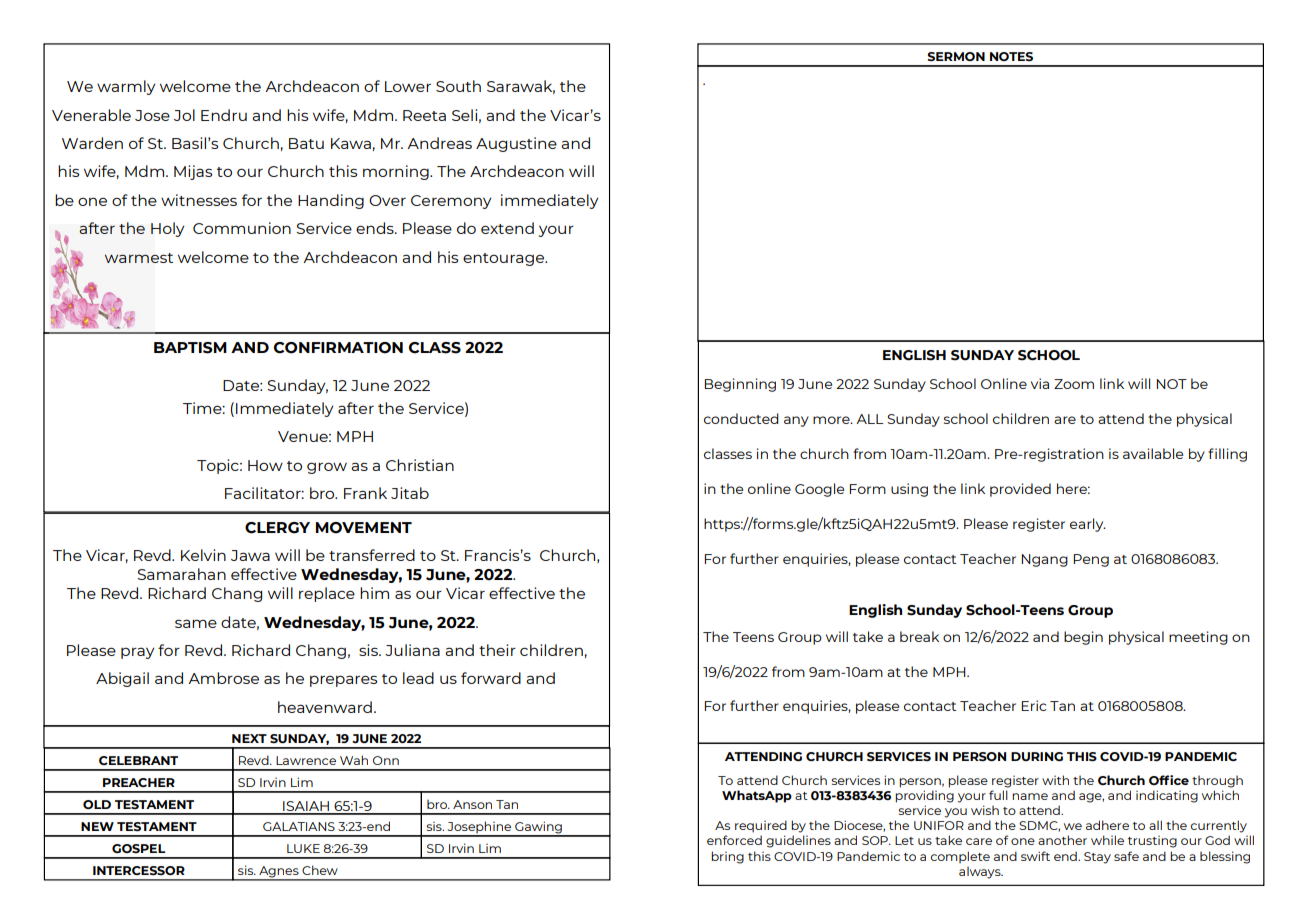 This document has height=924, width=1308. Describe the element at coordinates (303, 848) in the document. I see `LUKE` at that location.
